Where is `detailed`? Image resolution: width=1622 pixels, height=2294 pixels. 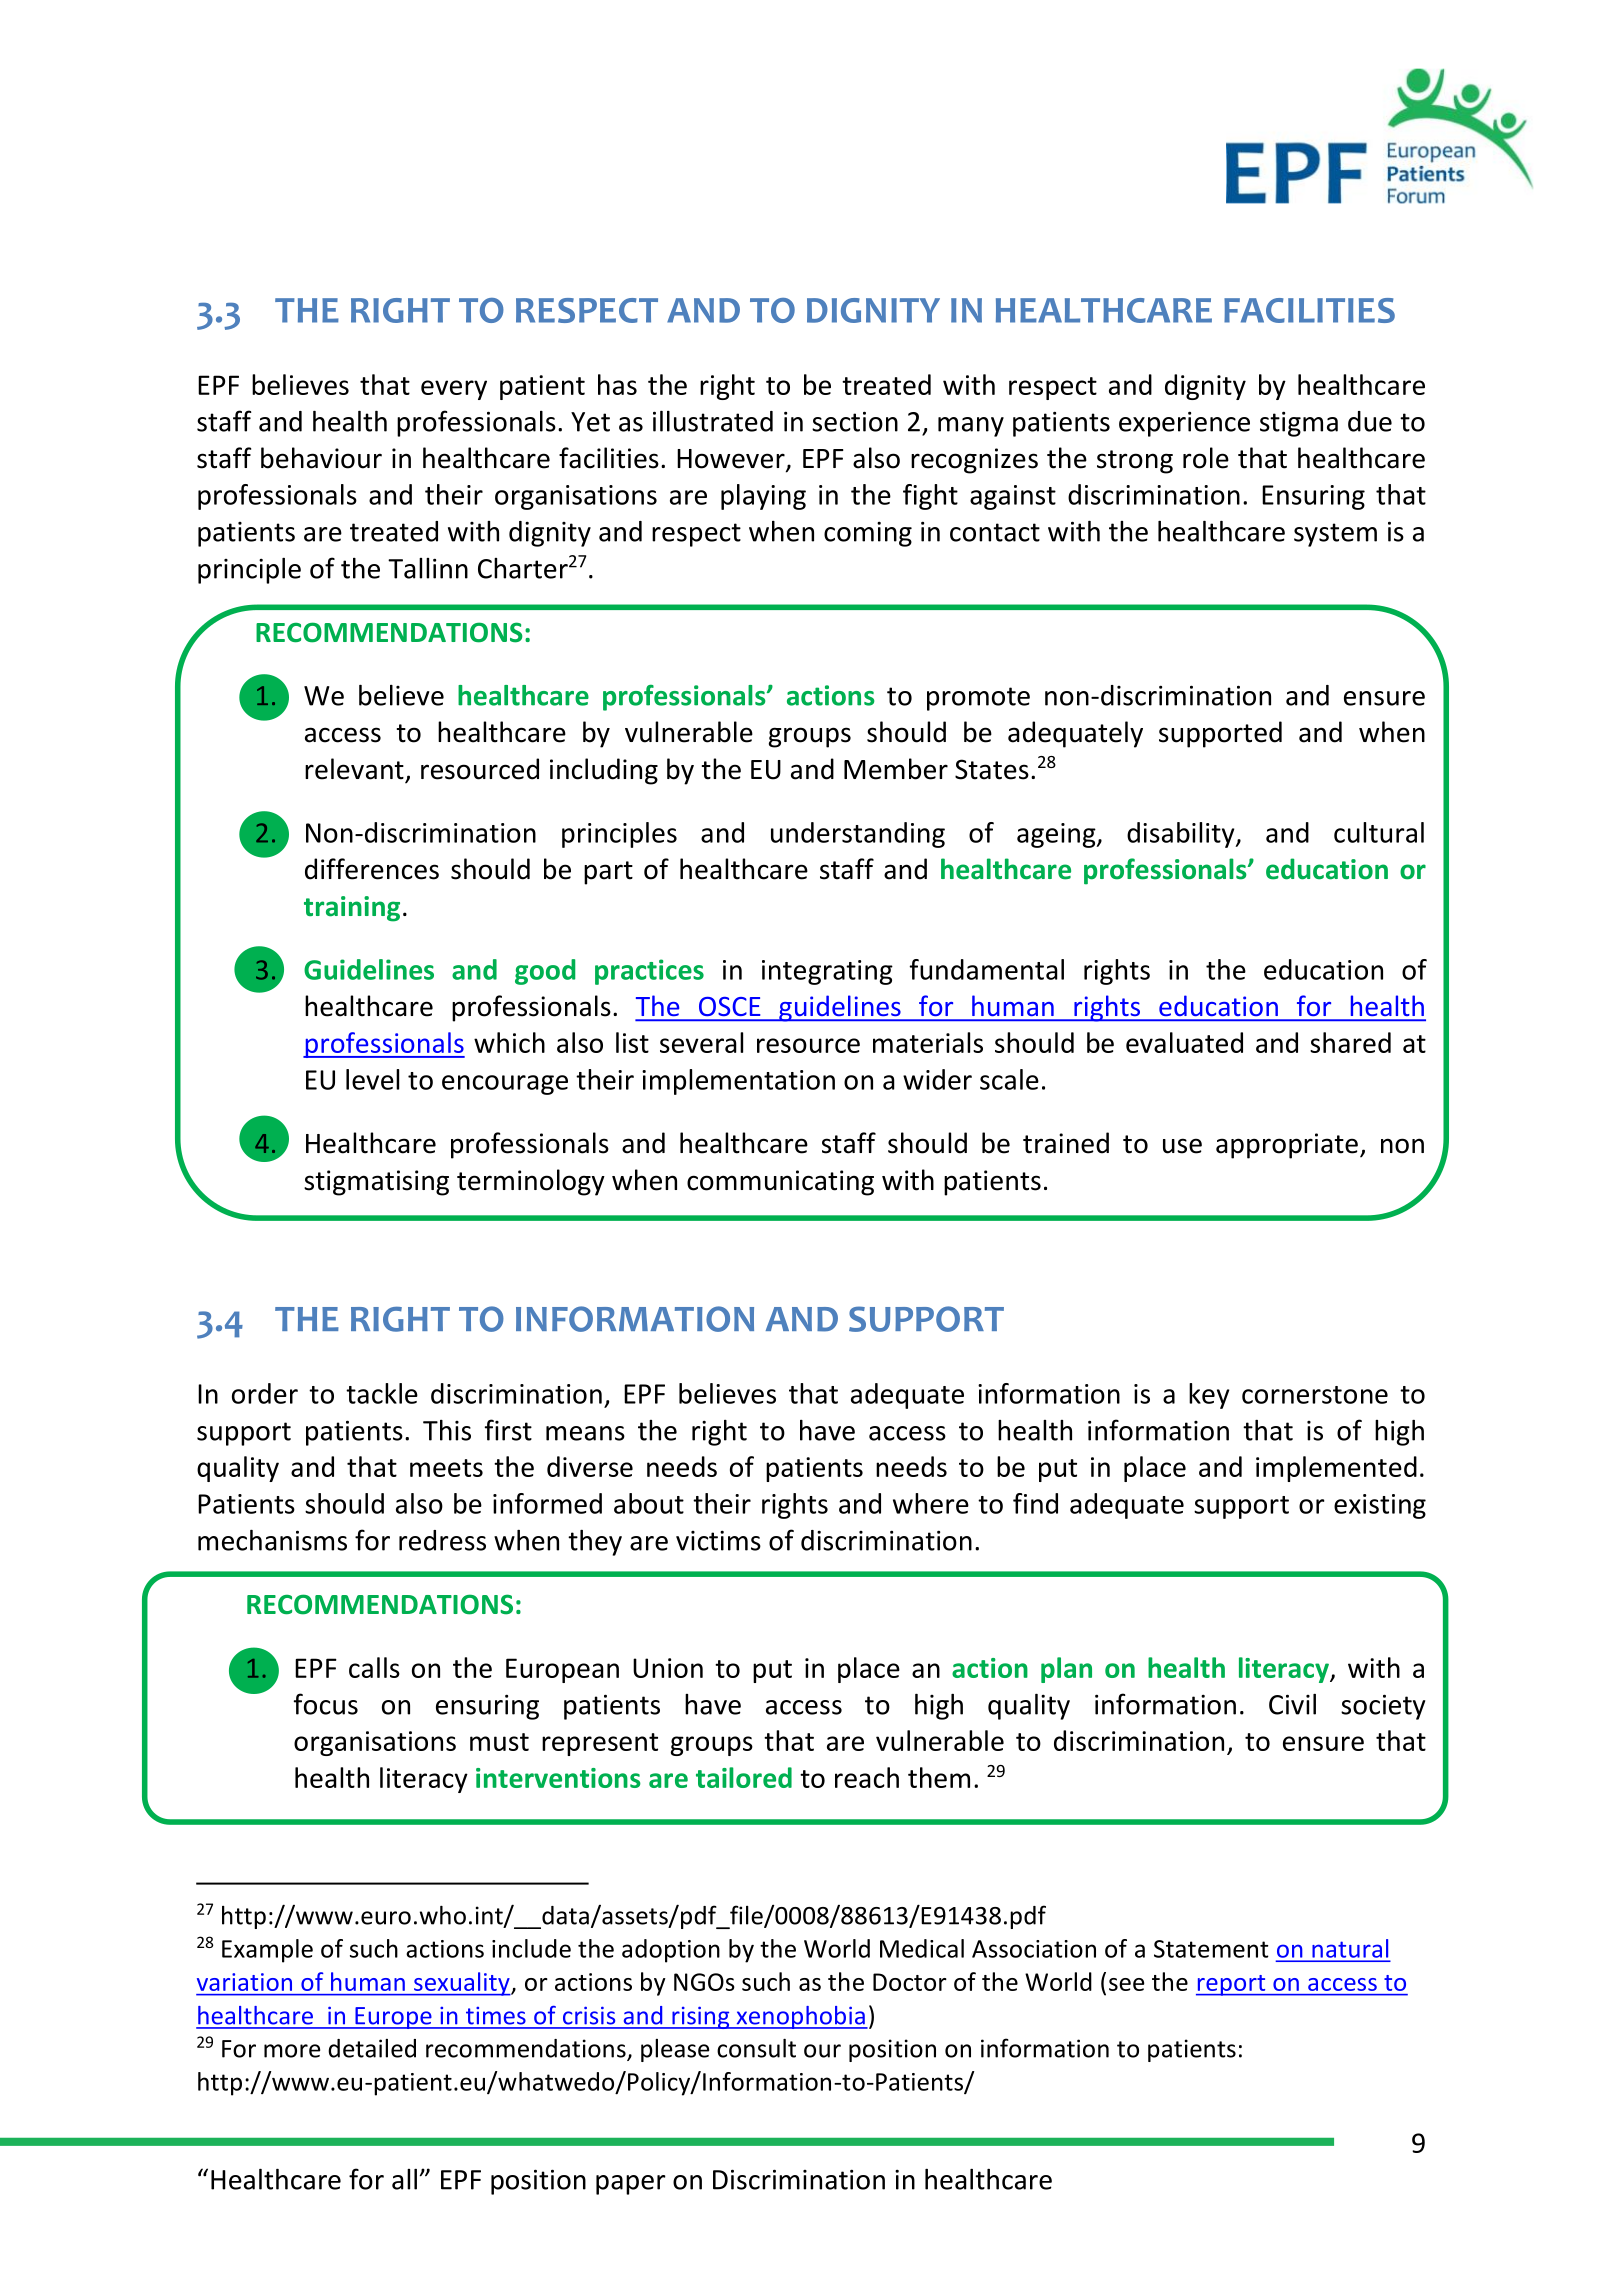
detailed is located at coordinates (372, 2048).
